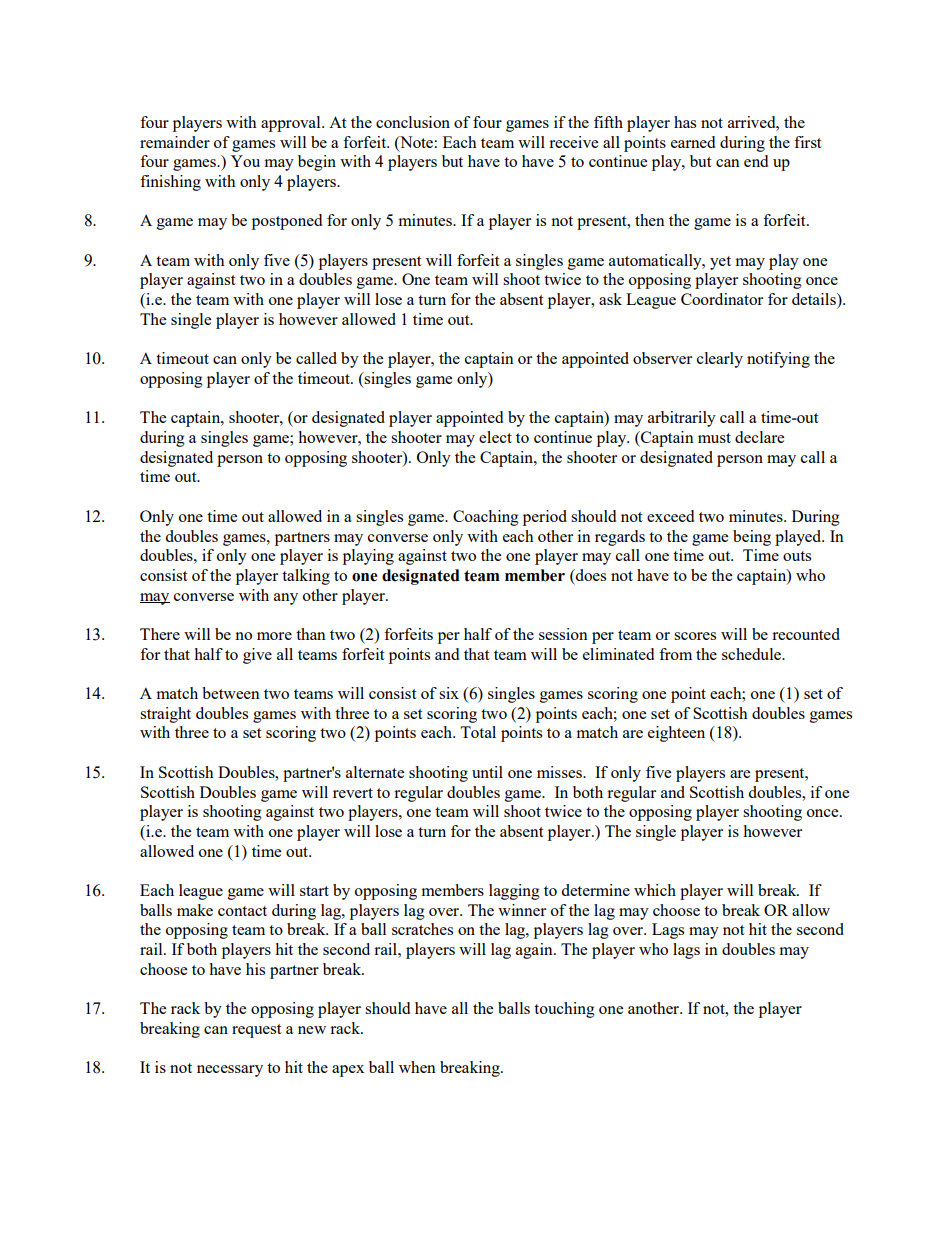 The width and height of the page is (952, 1233). Describe the element at coordinates (245, 161) in the page. I see `You` at that location.
